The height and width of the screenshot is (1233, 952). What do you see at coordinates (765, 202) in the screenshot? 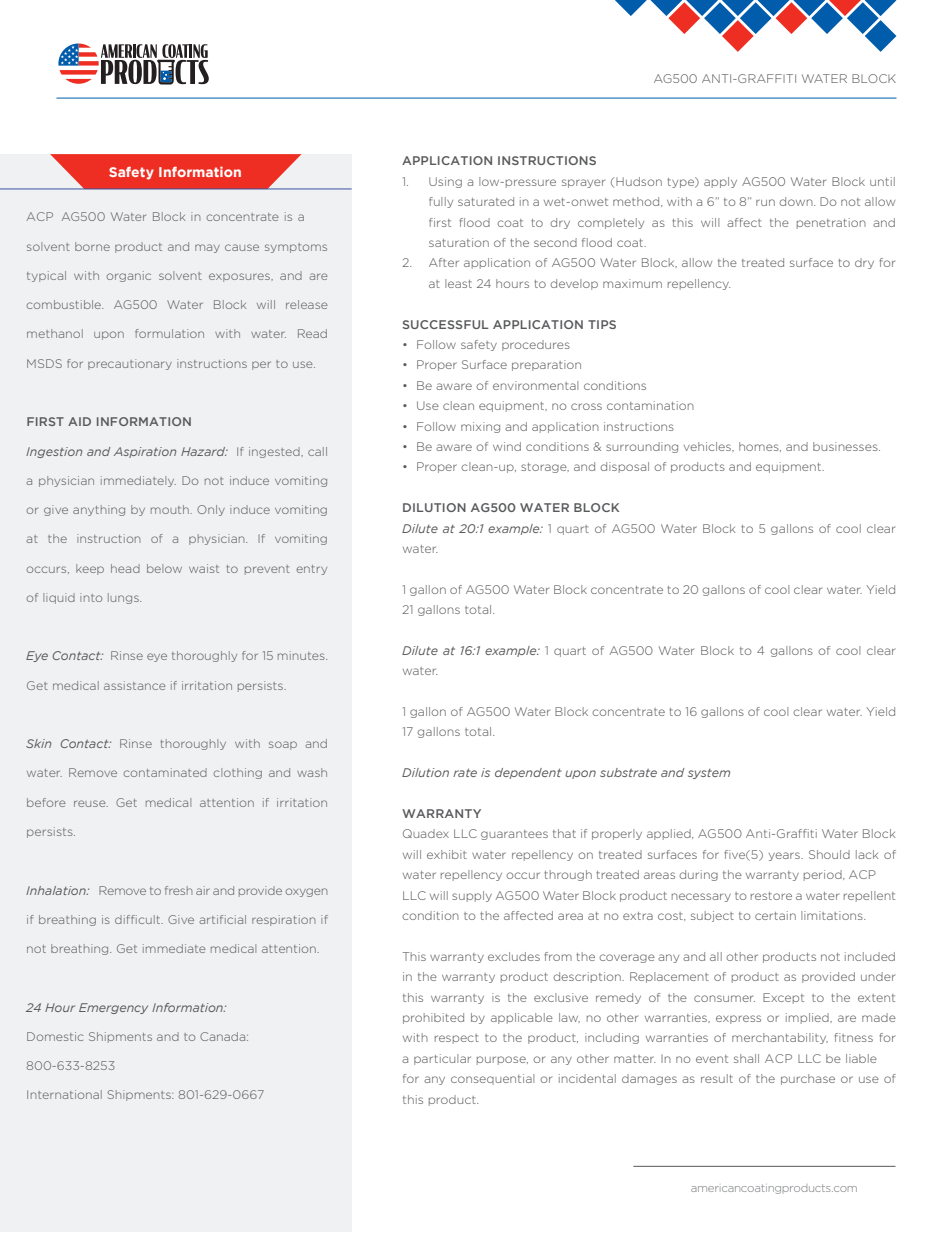
I see `run` at bounding box center [765, 202].
